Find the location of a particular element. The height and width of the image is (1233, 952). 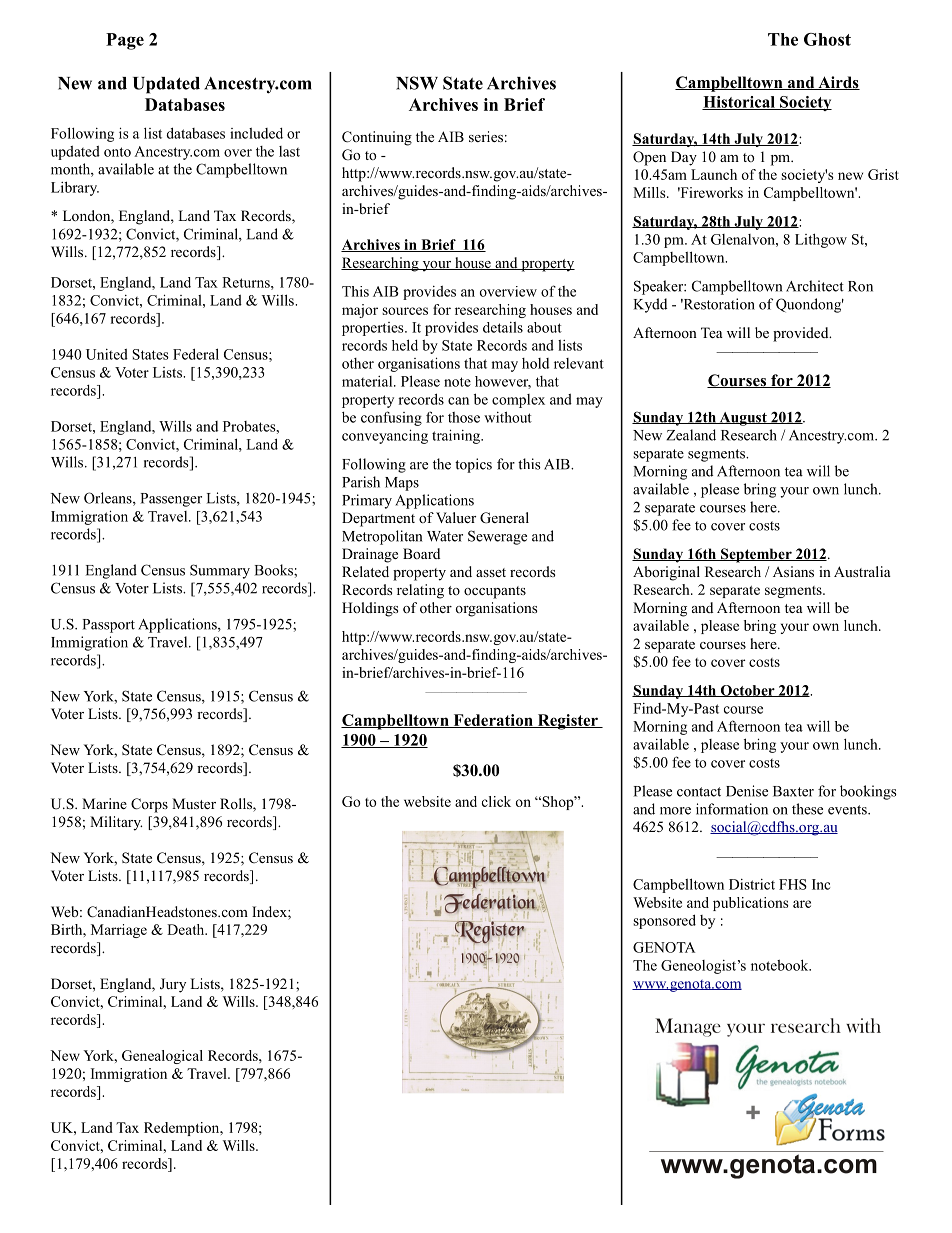

publications is located at coordinates (750, 904).
